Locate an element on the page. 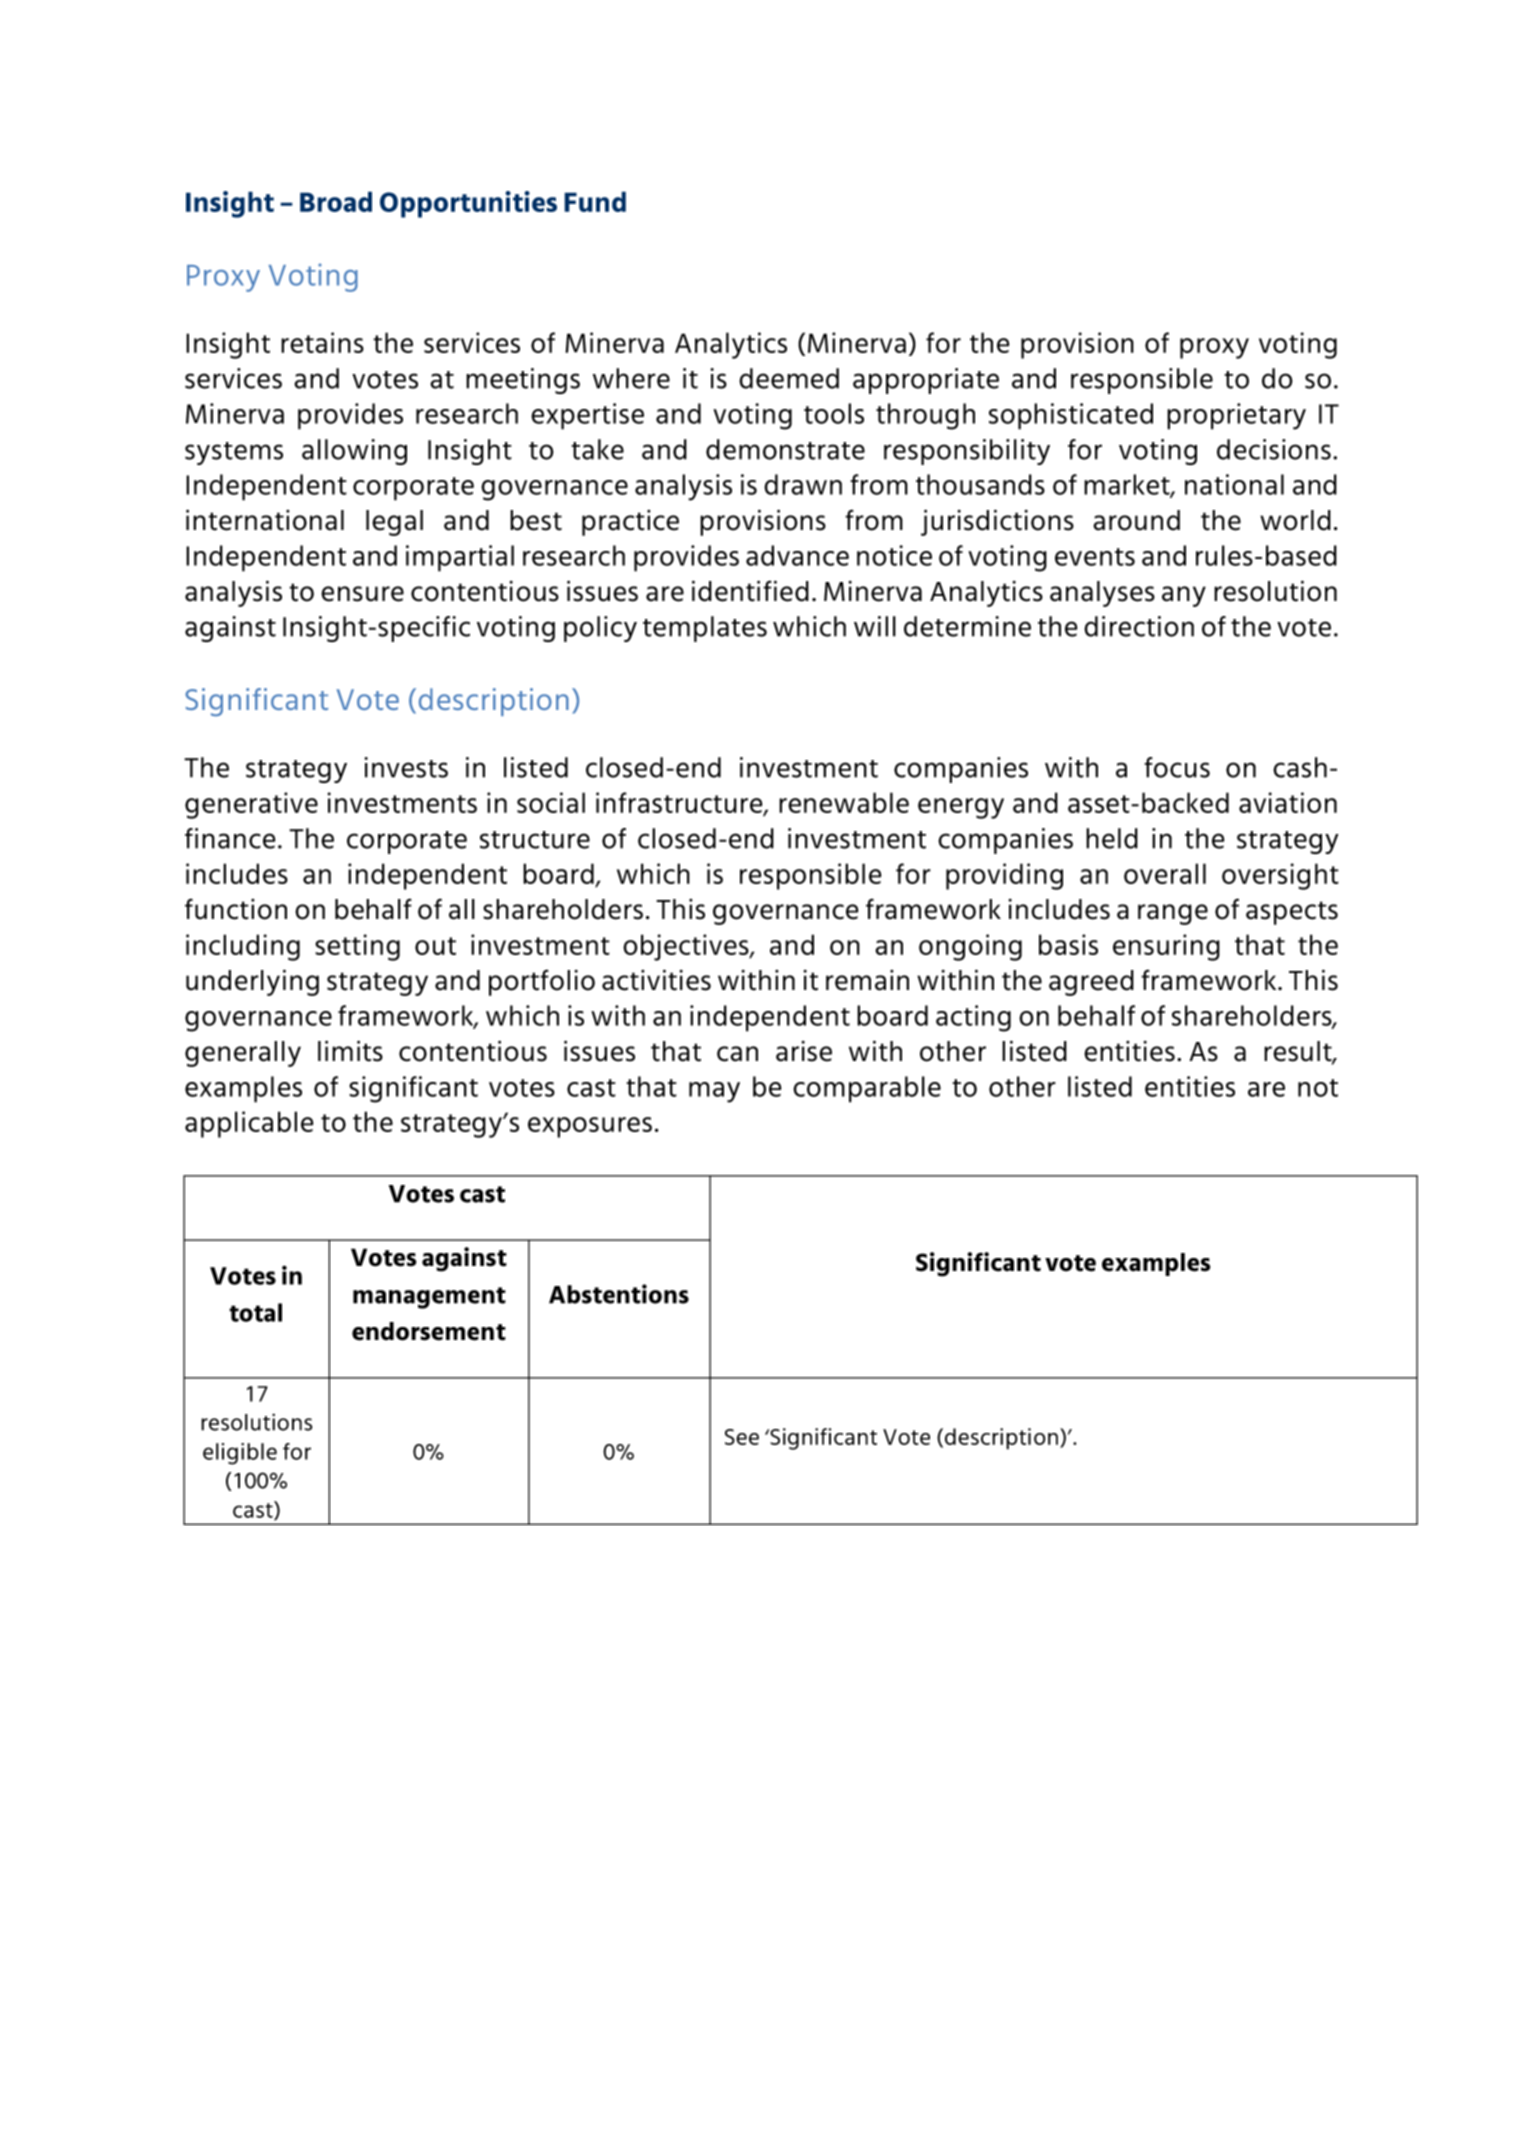 The height and width of the image is (2154, 1523). focus is located at coordinates (1177, 767).
